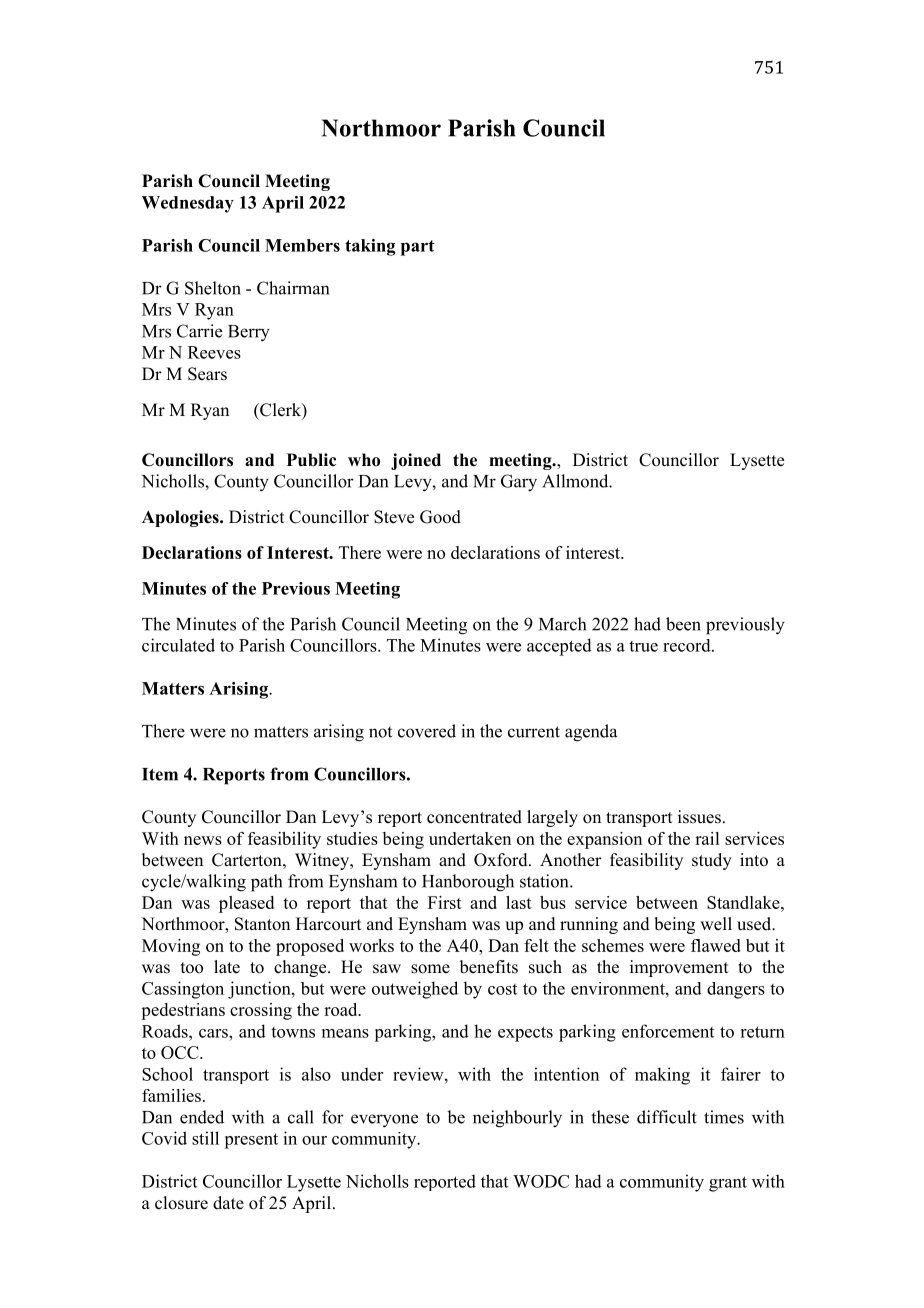  What do you see at coordinates (181, 518) in the screenshot?
I see `Apologies` at bounding box center [181, 518].
